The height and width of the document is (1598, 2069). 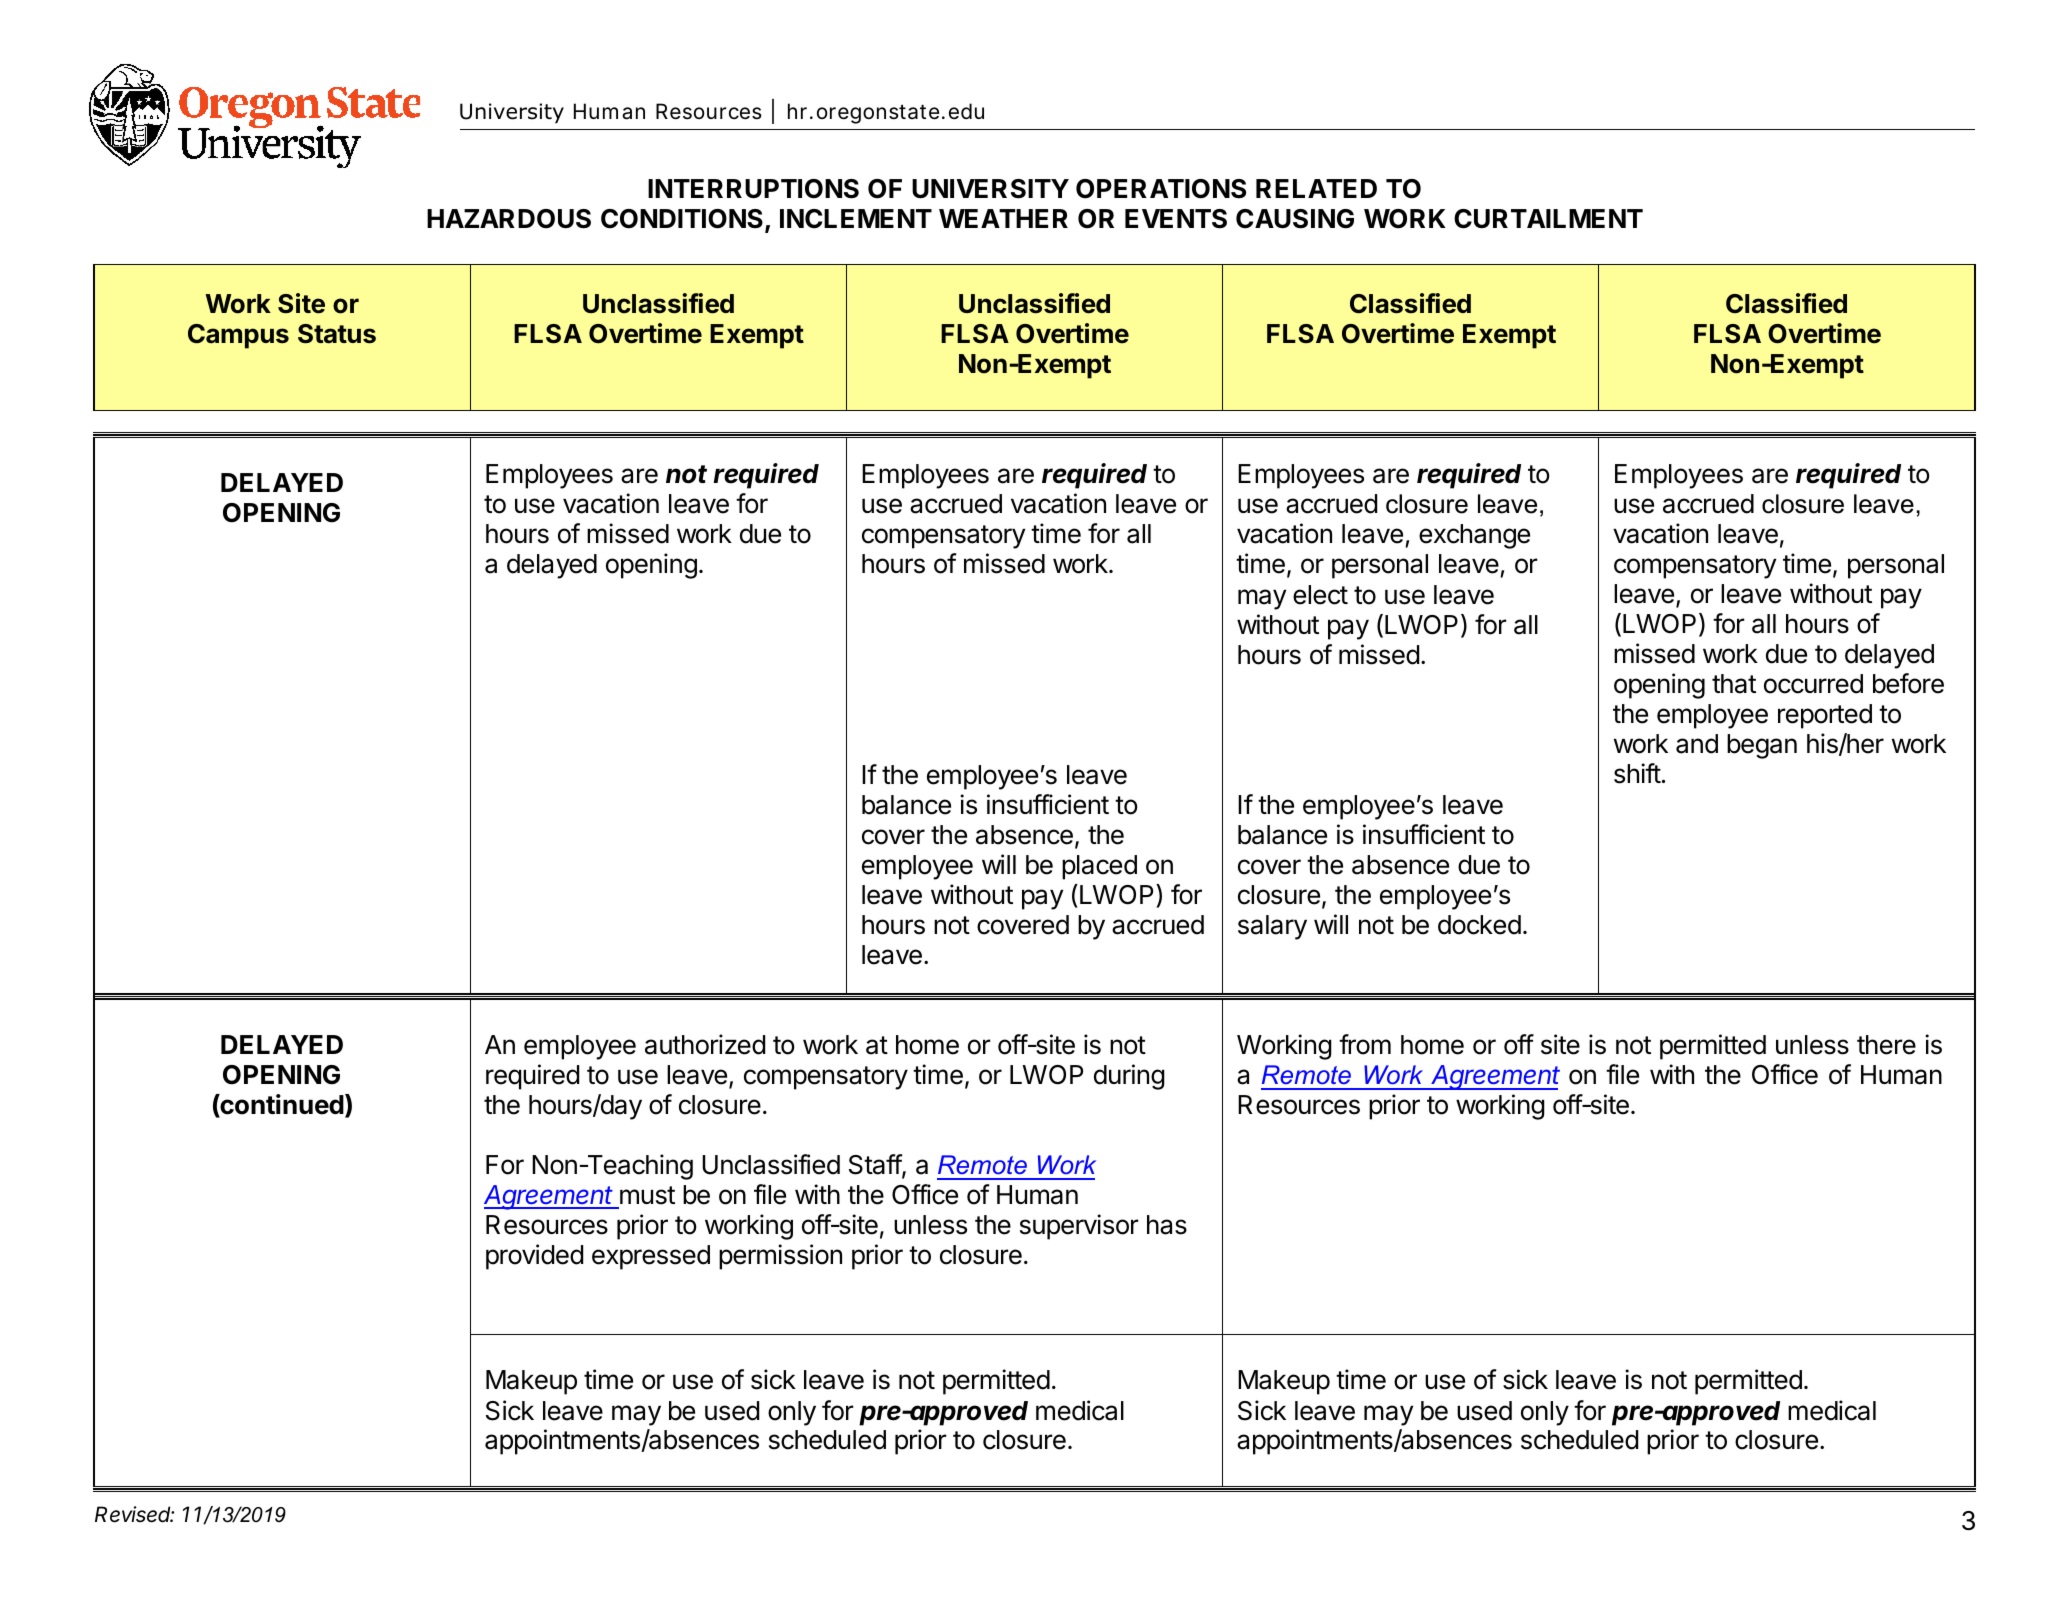 What do you see at coordinates (134, 1514) in the document?
I see `Revised` at bounding box center [134, 1514].
